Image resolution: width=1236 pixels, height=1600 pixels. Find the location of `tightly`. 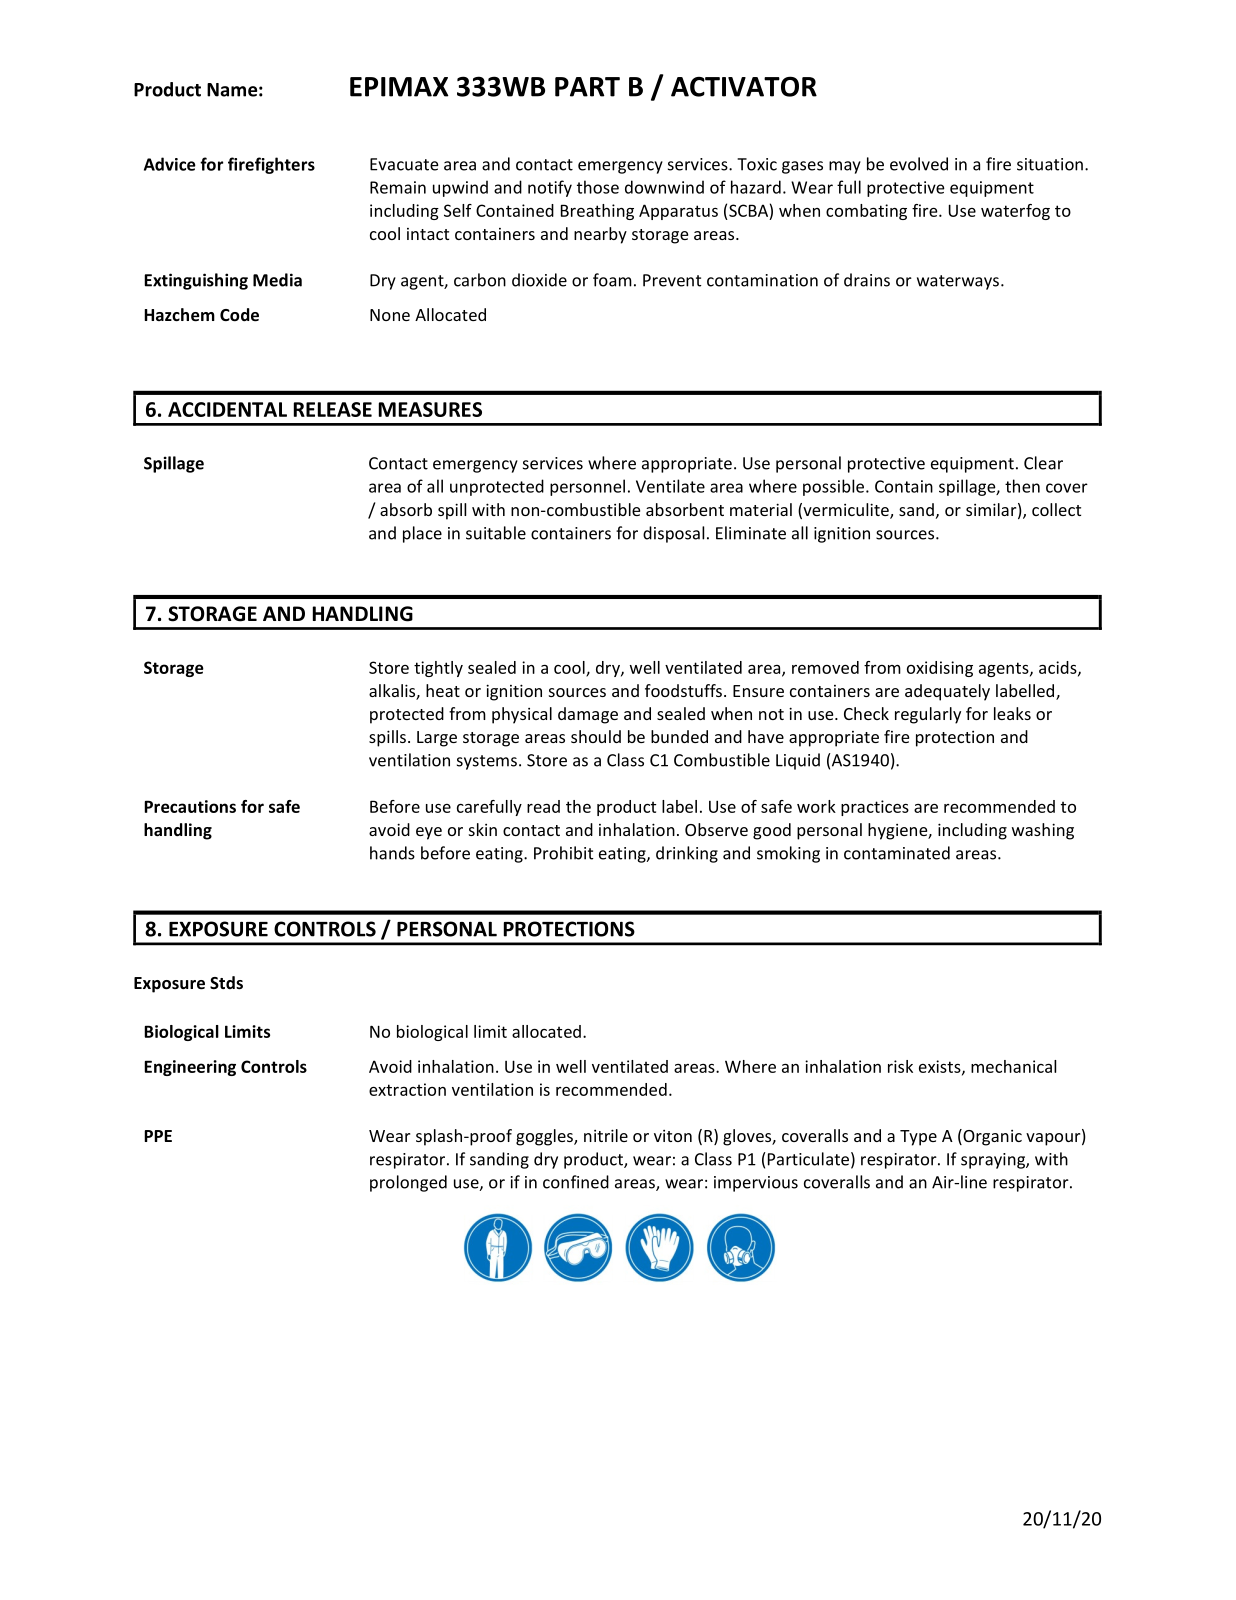

tightly is located at coordinates (438, 669).
